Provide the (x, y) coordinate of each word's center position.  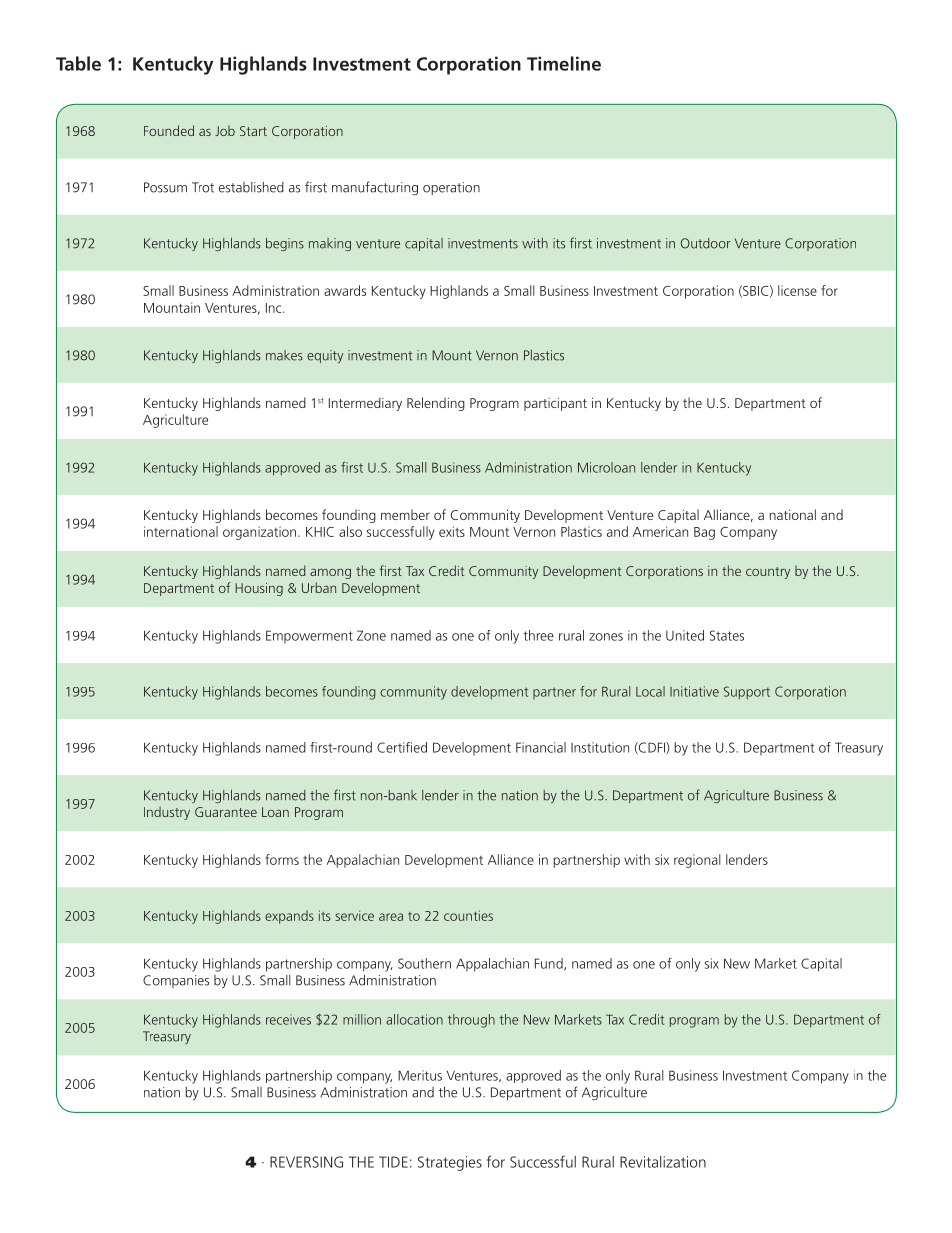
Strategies (450, 1163)
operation (451, 188)
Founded (169, 130)
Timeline (564, 63)
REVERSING (306, 1162)
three (538, 635)
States (727, 635)
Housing (259, 589)
